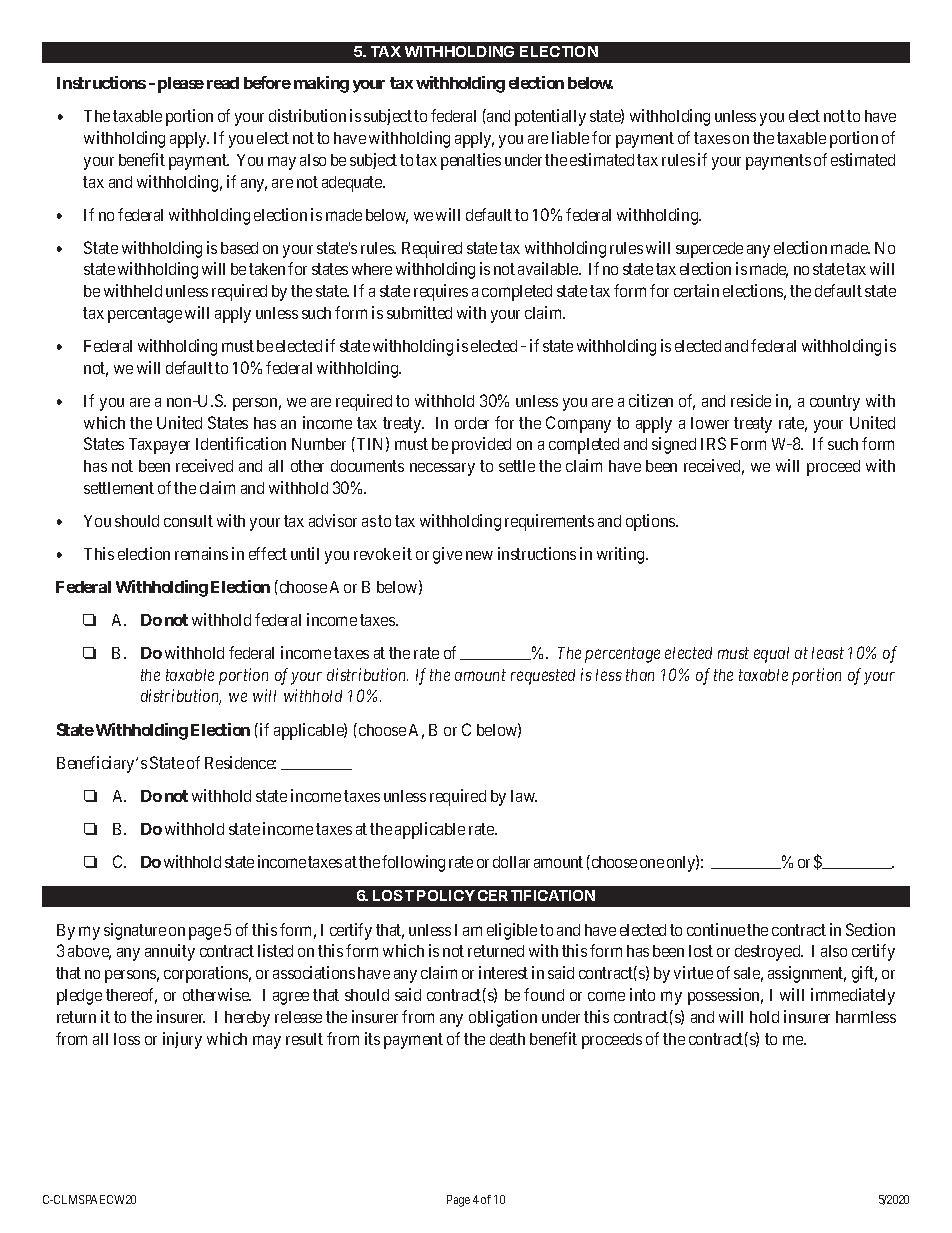 The height and width of the screenshot is (1233, 952). Describe the element at coordinates (725, 996) in the screenshot. I see `possession` at that location.
